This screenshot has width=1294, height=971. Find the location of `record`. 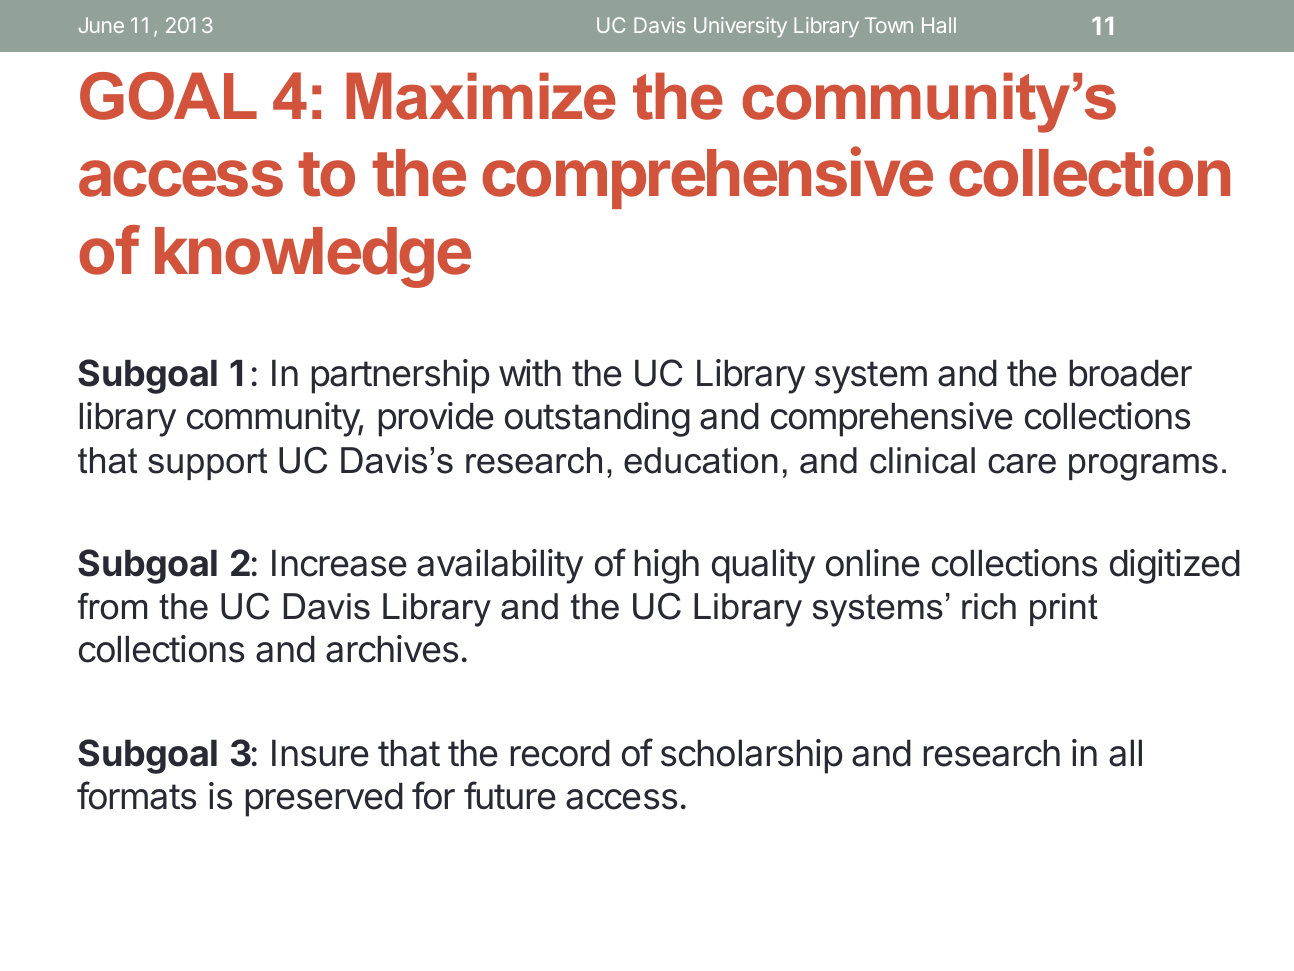

record is located at coordinates (560, 753).
